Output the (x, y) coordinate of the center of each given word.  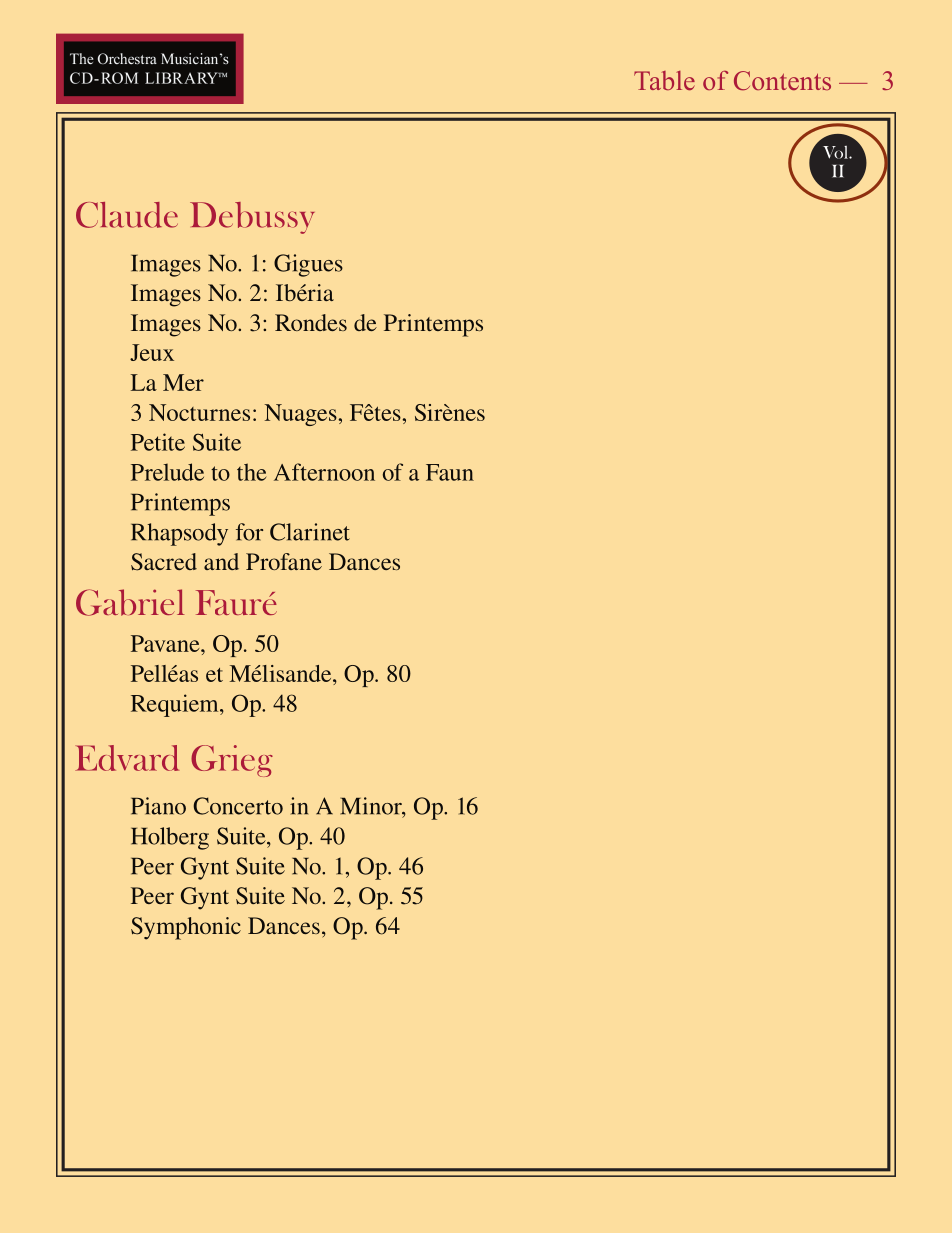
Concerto (238, 806)
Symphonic (186, 928)
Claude (127, 215)
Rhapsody (179, 534)
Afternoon (324, 472)
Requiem (176, 705)
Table (664, 80)
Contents (782, 81)
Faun (450, 472)
